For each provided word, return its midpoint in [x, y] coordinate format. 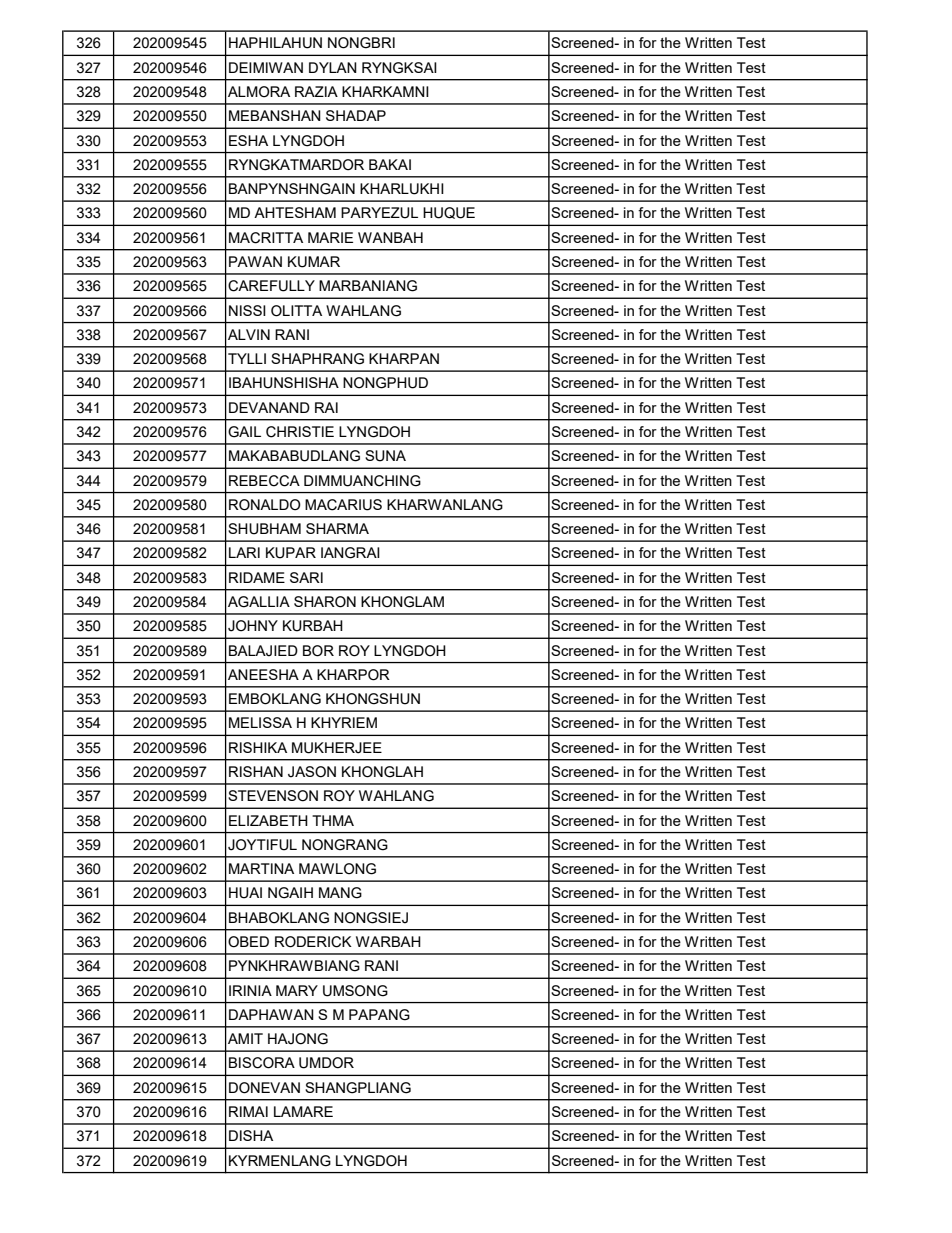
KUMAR [314, 262]
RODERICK [313, 942]
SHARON [325, 602]
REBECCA [264, 481]
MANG [340, 893]
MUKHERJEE [337, 748]
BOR [318, 651]
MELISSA [260, 722]
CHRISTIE [300, 432]
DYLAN [333, 67]
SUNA [385, 456]
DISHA [251, 1135]
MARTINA [261, 868]
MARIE [330, 237]
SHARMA [337, 528]
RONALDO [265, 505]
